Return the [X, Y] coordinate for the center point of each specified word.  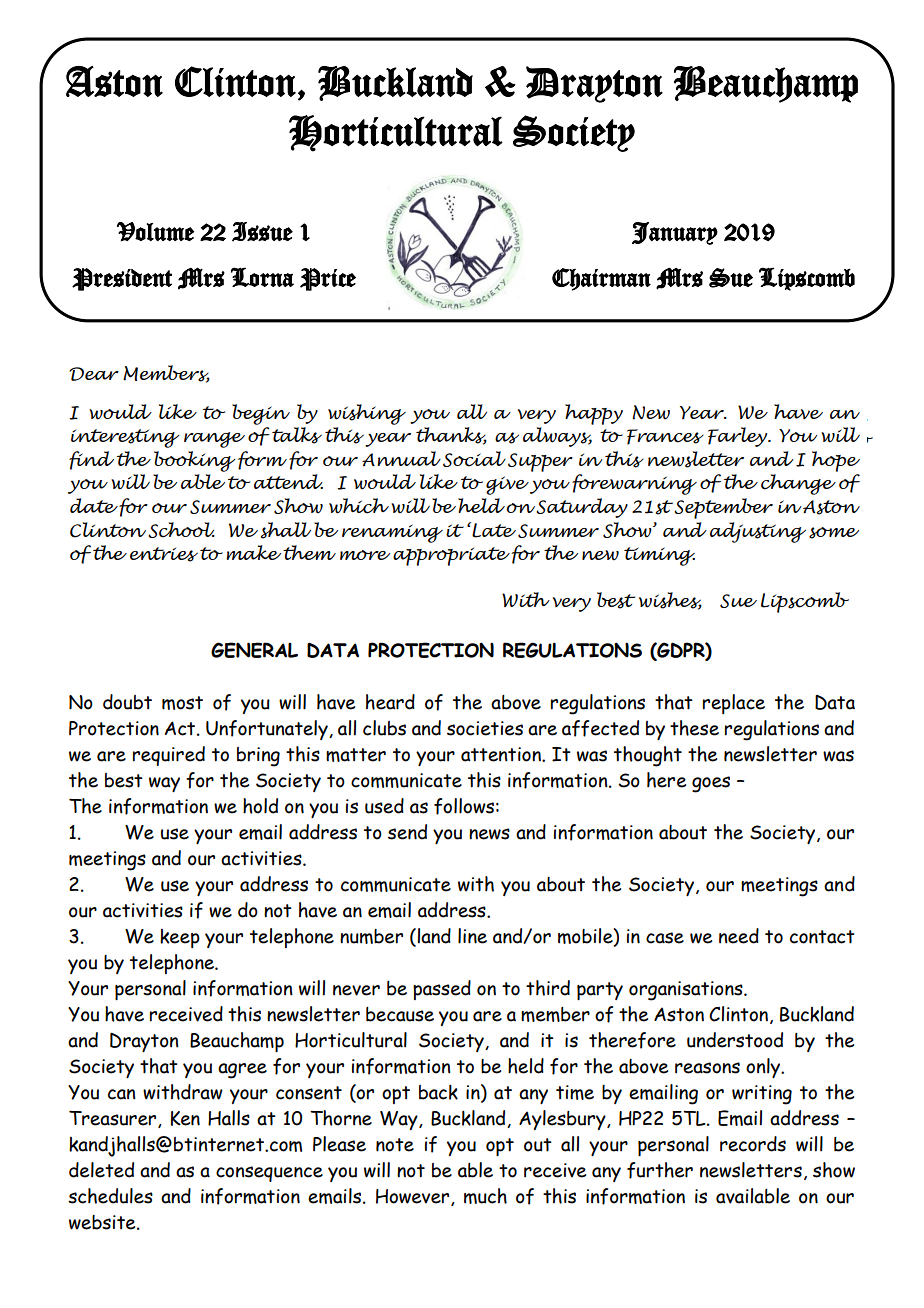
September [723, 508]
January [675, 233]
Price [328, 279]
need [739, 936]
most [182, 703]
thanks [451, 436]
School [181, 530]
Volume [155, 232]
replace [734, 704]
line [472, 936]
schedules [110, 1196]
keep [180, 938]
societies [485, 728]
